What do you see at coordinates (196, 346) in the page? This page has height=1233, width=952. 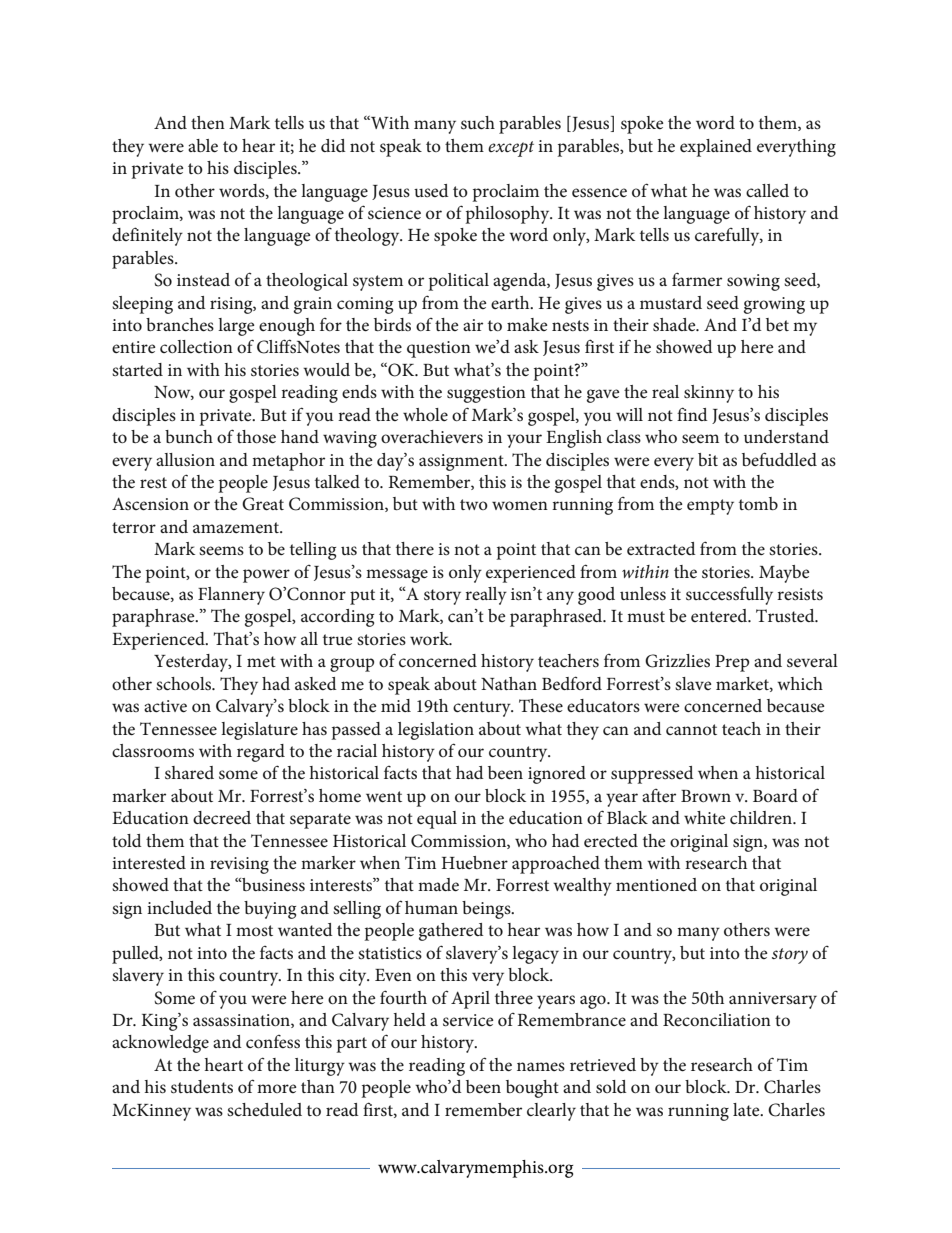 I see `collection` at bounding box center [196, 346].
